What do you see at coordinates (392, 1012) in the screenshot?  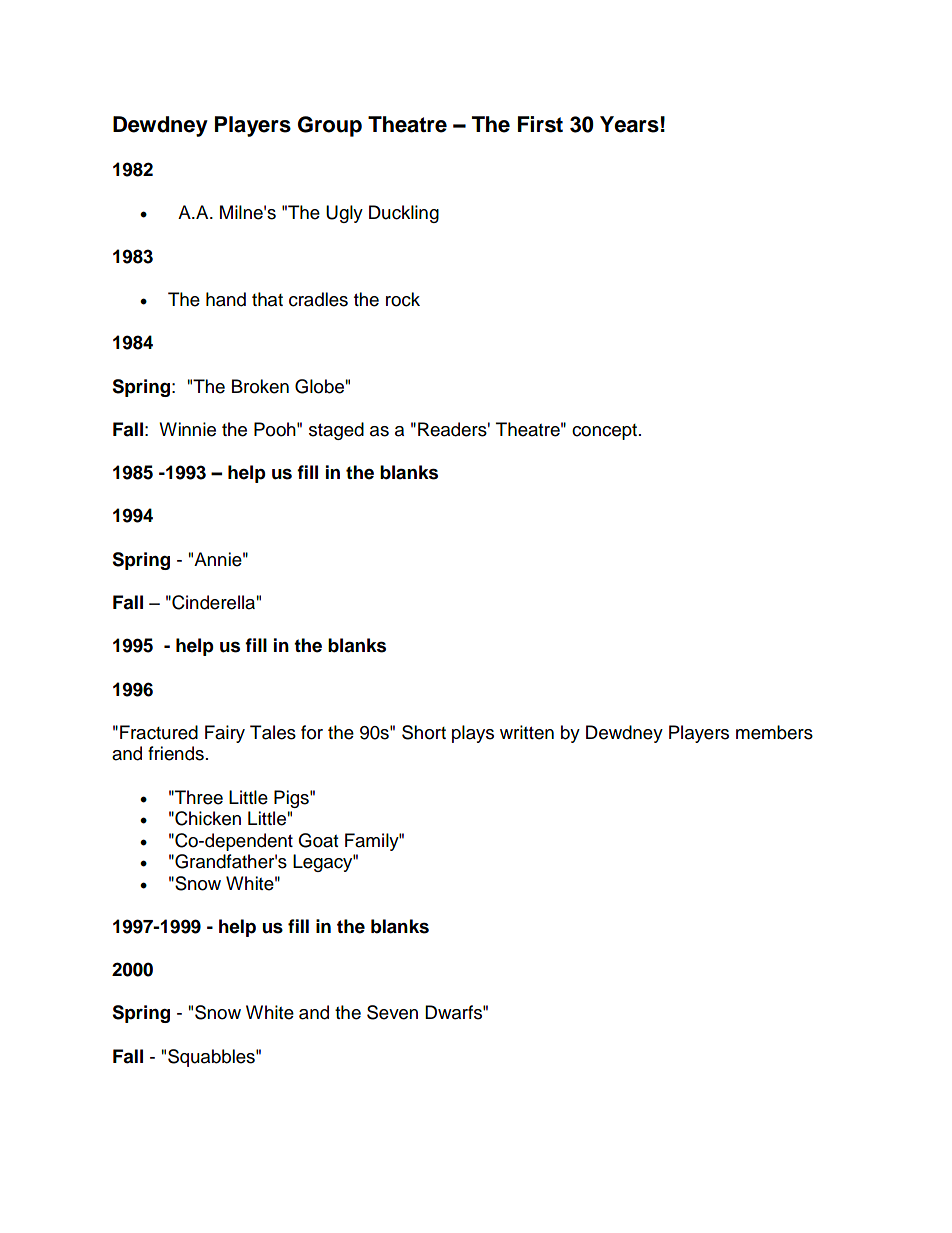 I see `Seven` at bounding box center [392, 1012].
